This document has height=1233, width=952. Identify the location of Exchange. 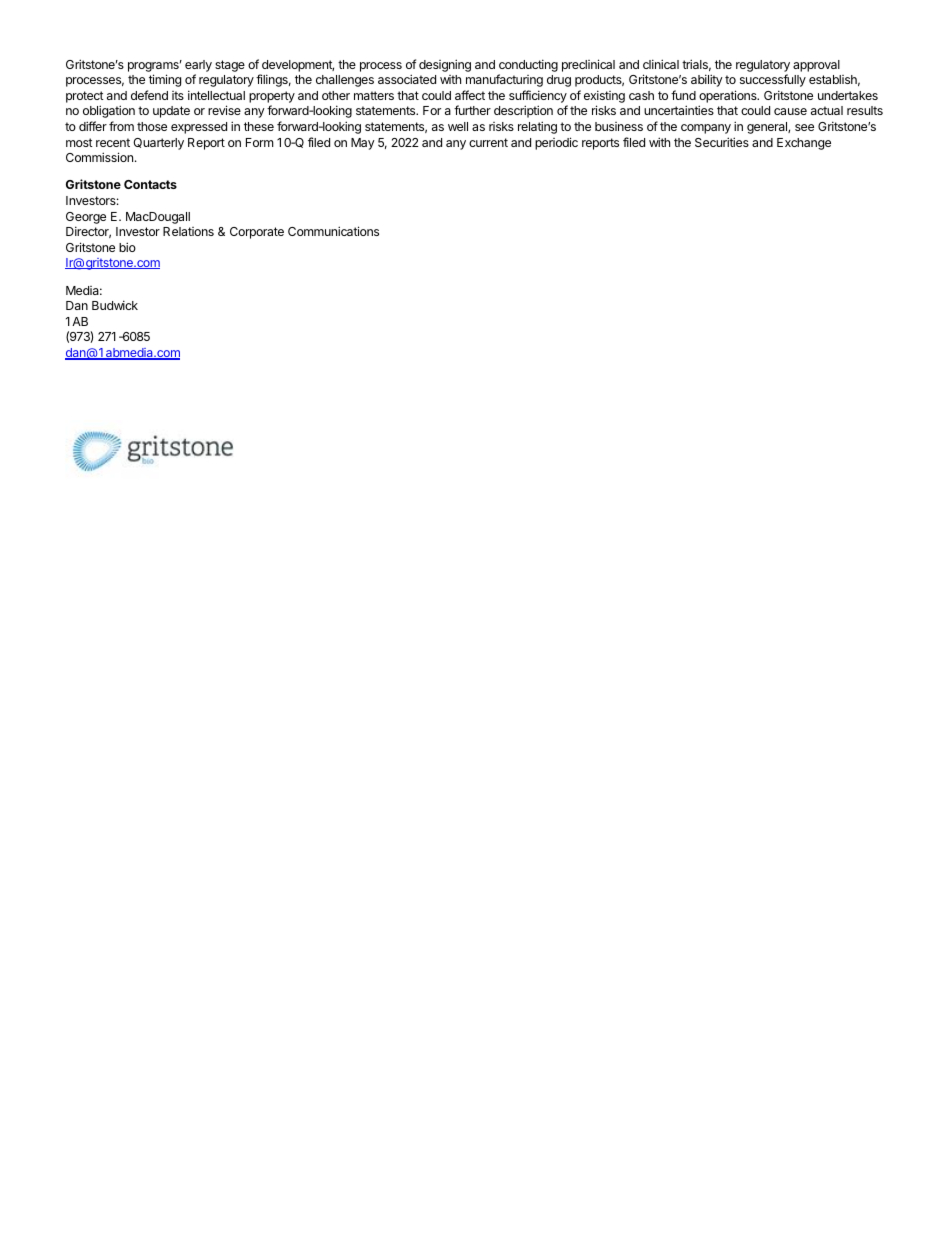
(804, 144).
